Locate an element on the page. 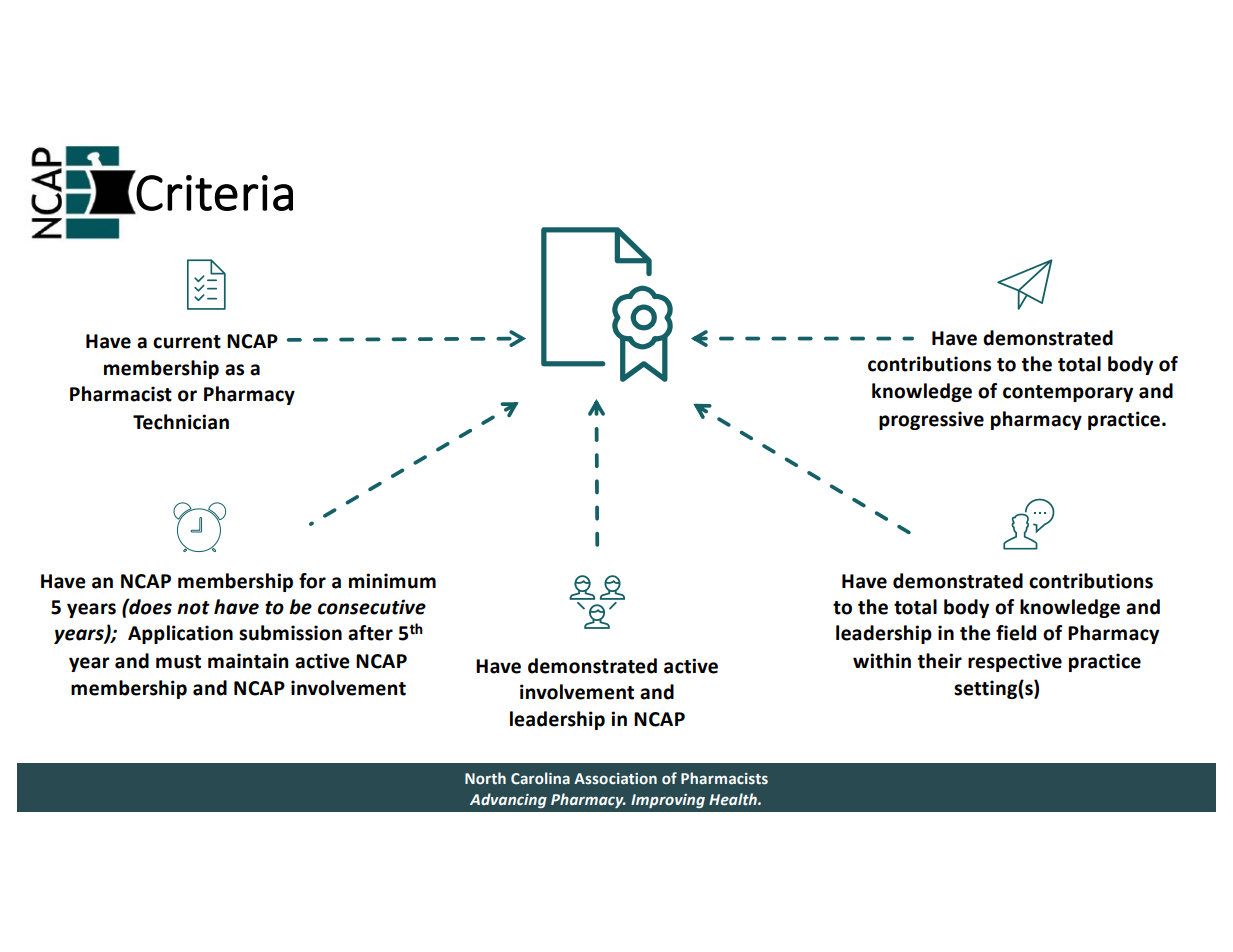  North is located at coordinates (485, 778).
